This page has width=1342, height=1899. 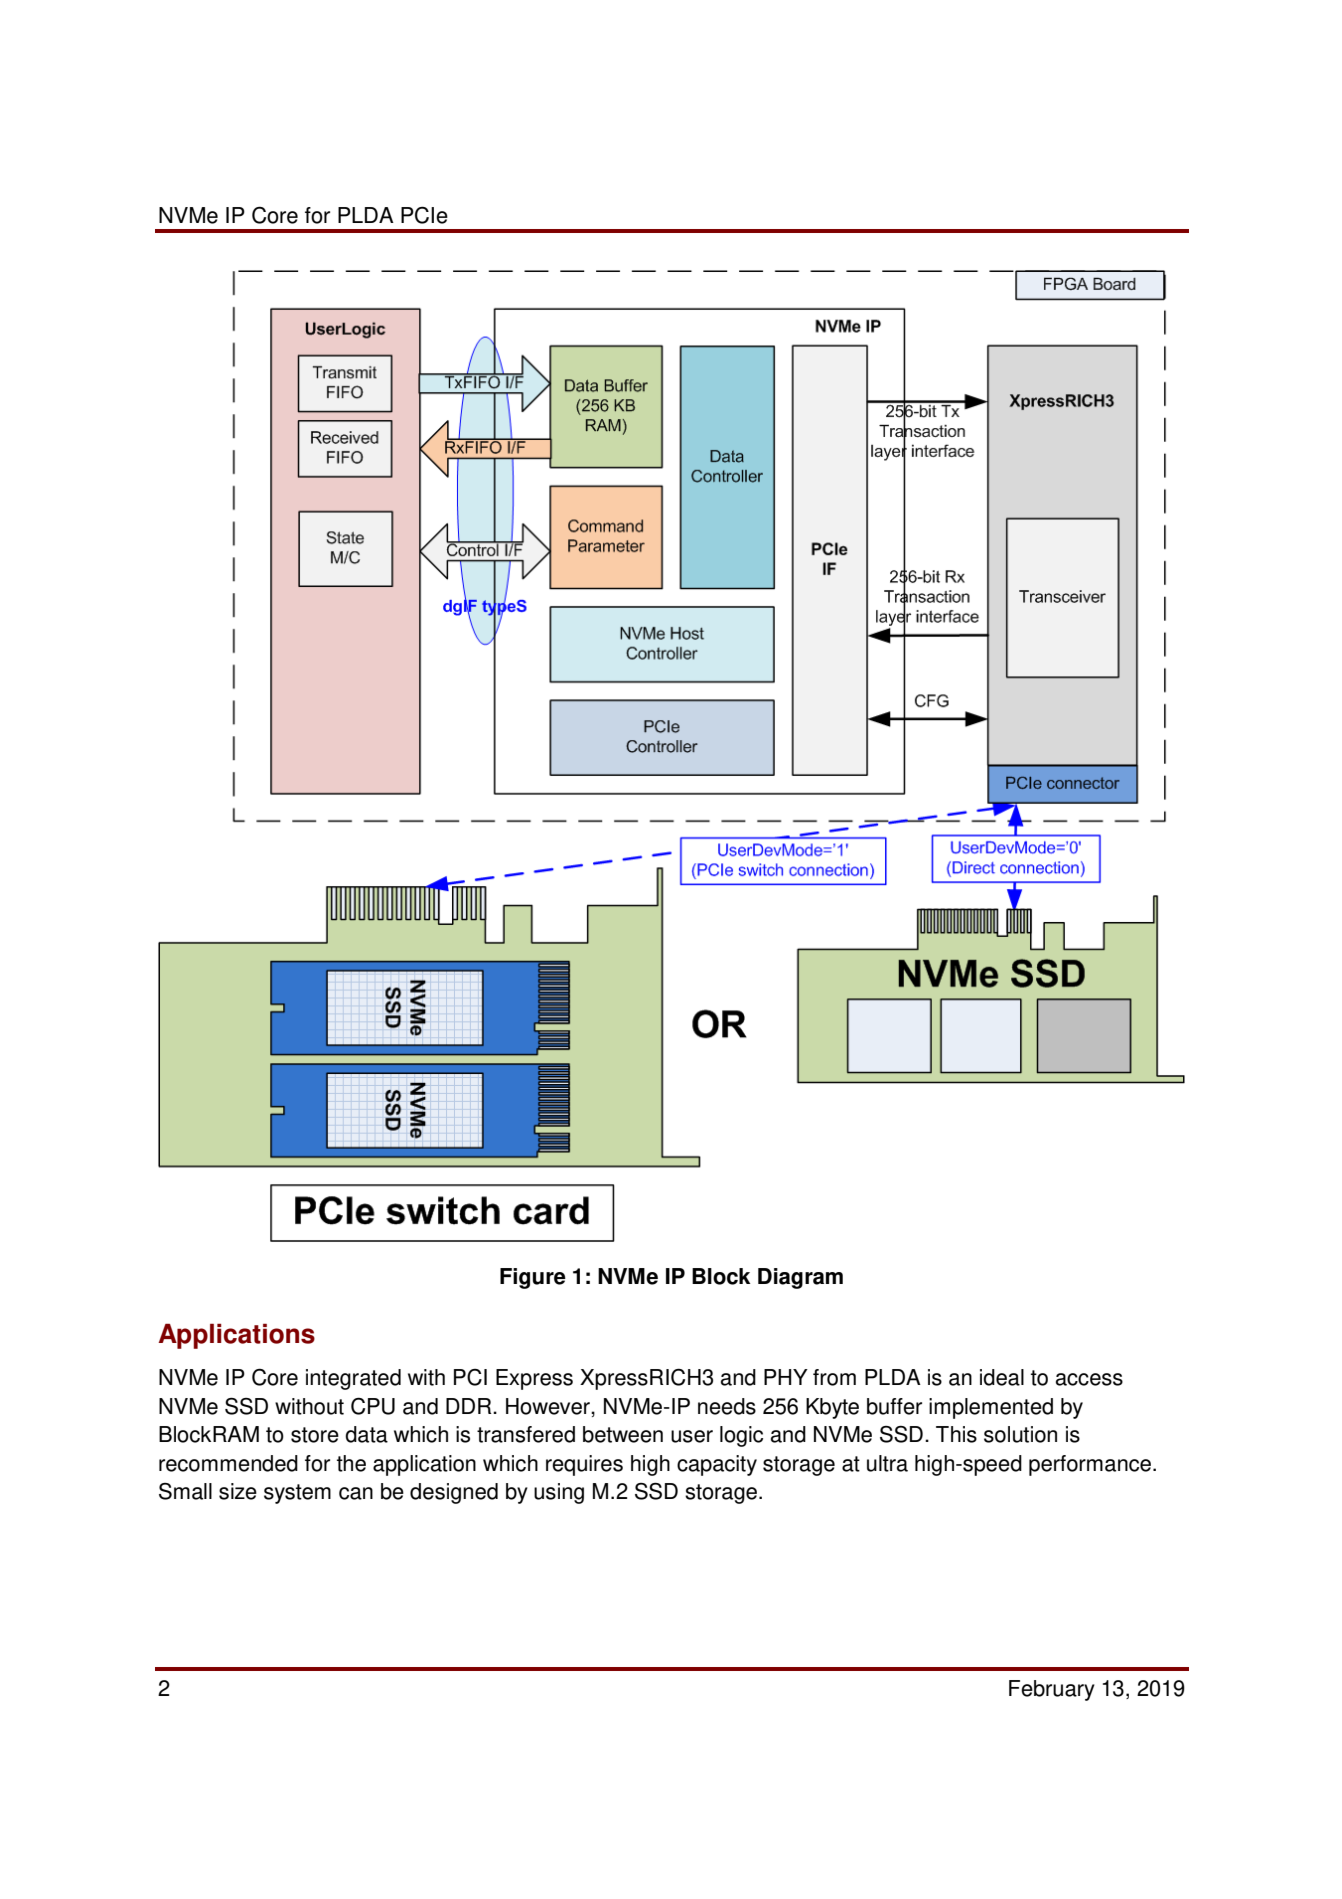 I want to click on Diagram, so click(x=800, y=1278).
